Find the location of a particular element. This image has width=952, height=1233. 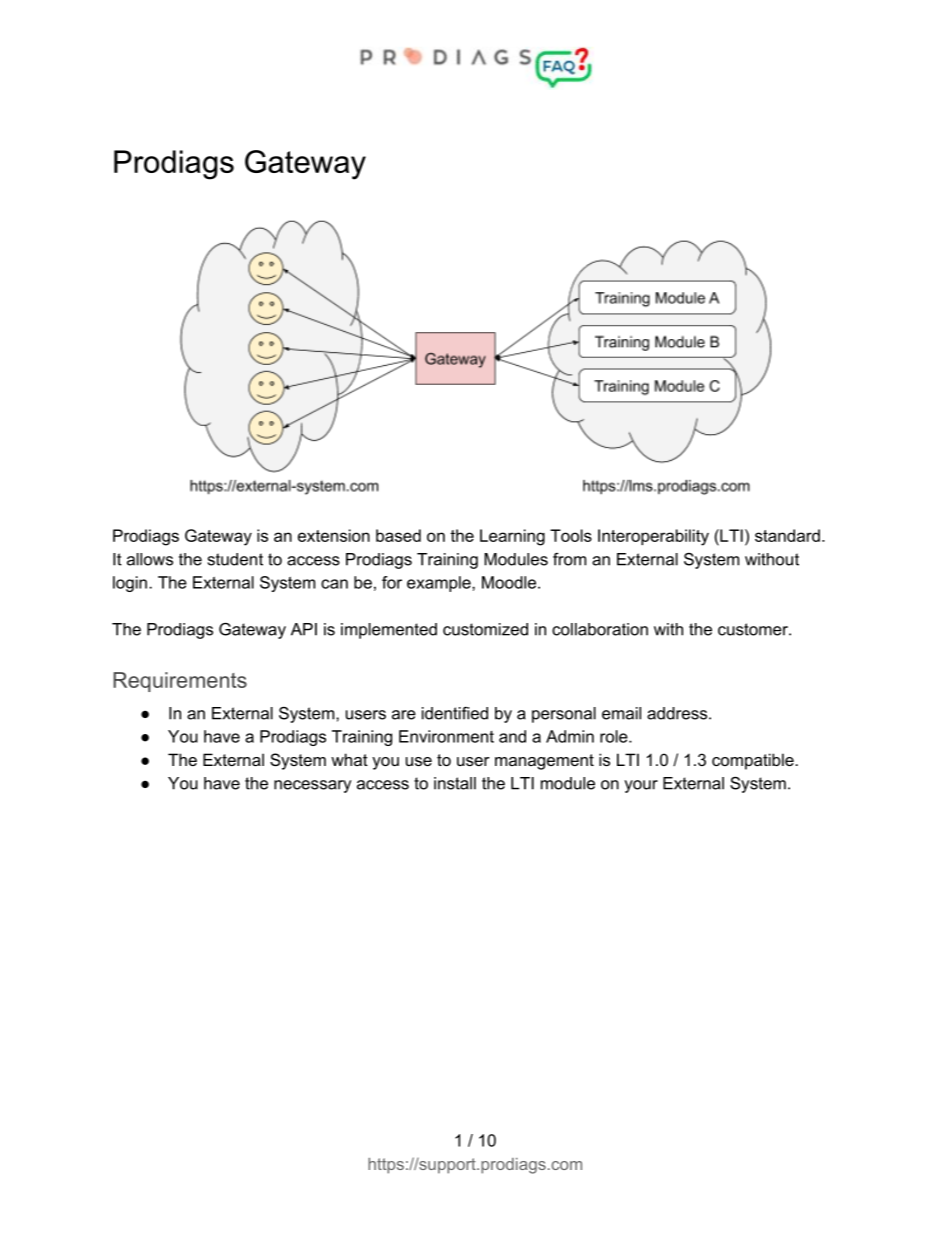

Interoperability is located at coordinates (653, 537).
